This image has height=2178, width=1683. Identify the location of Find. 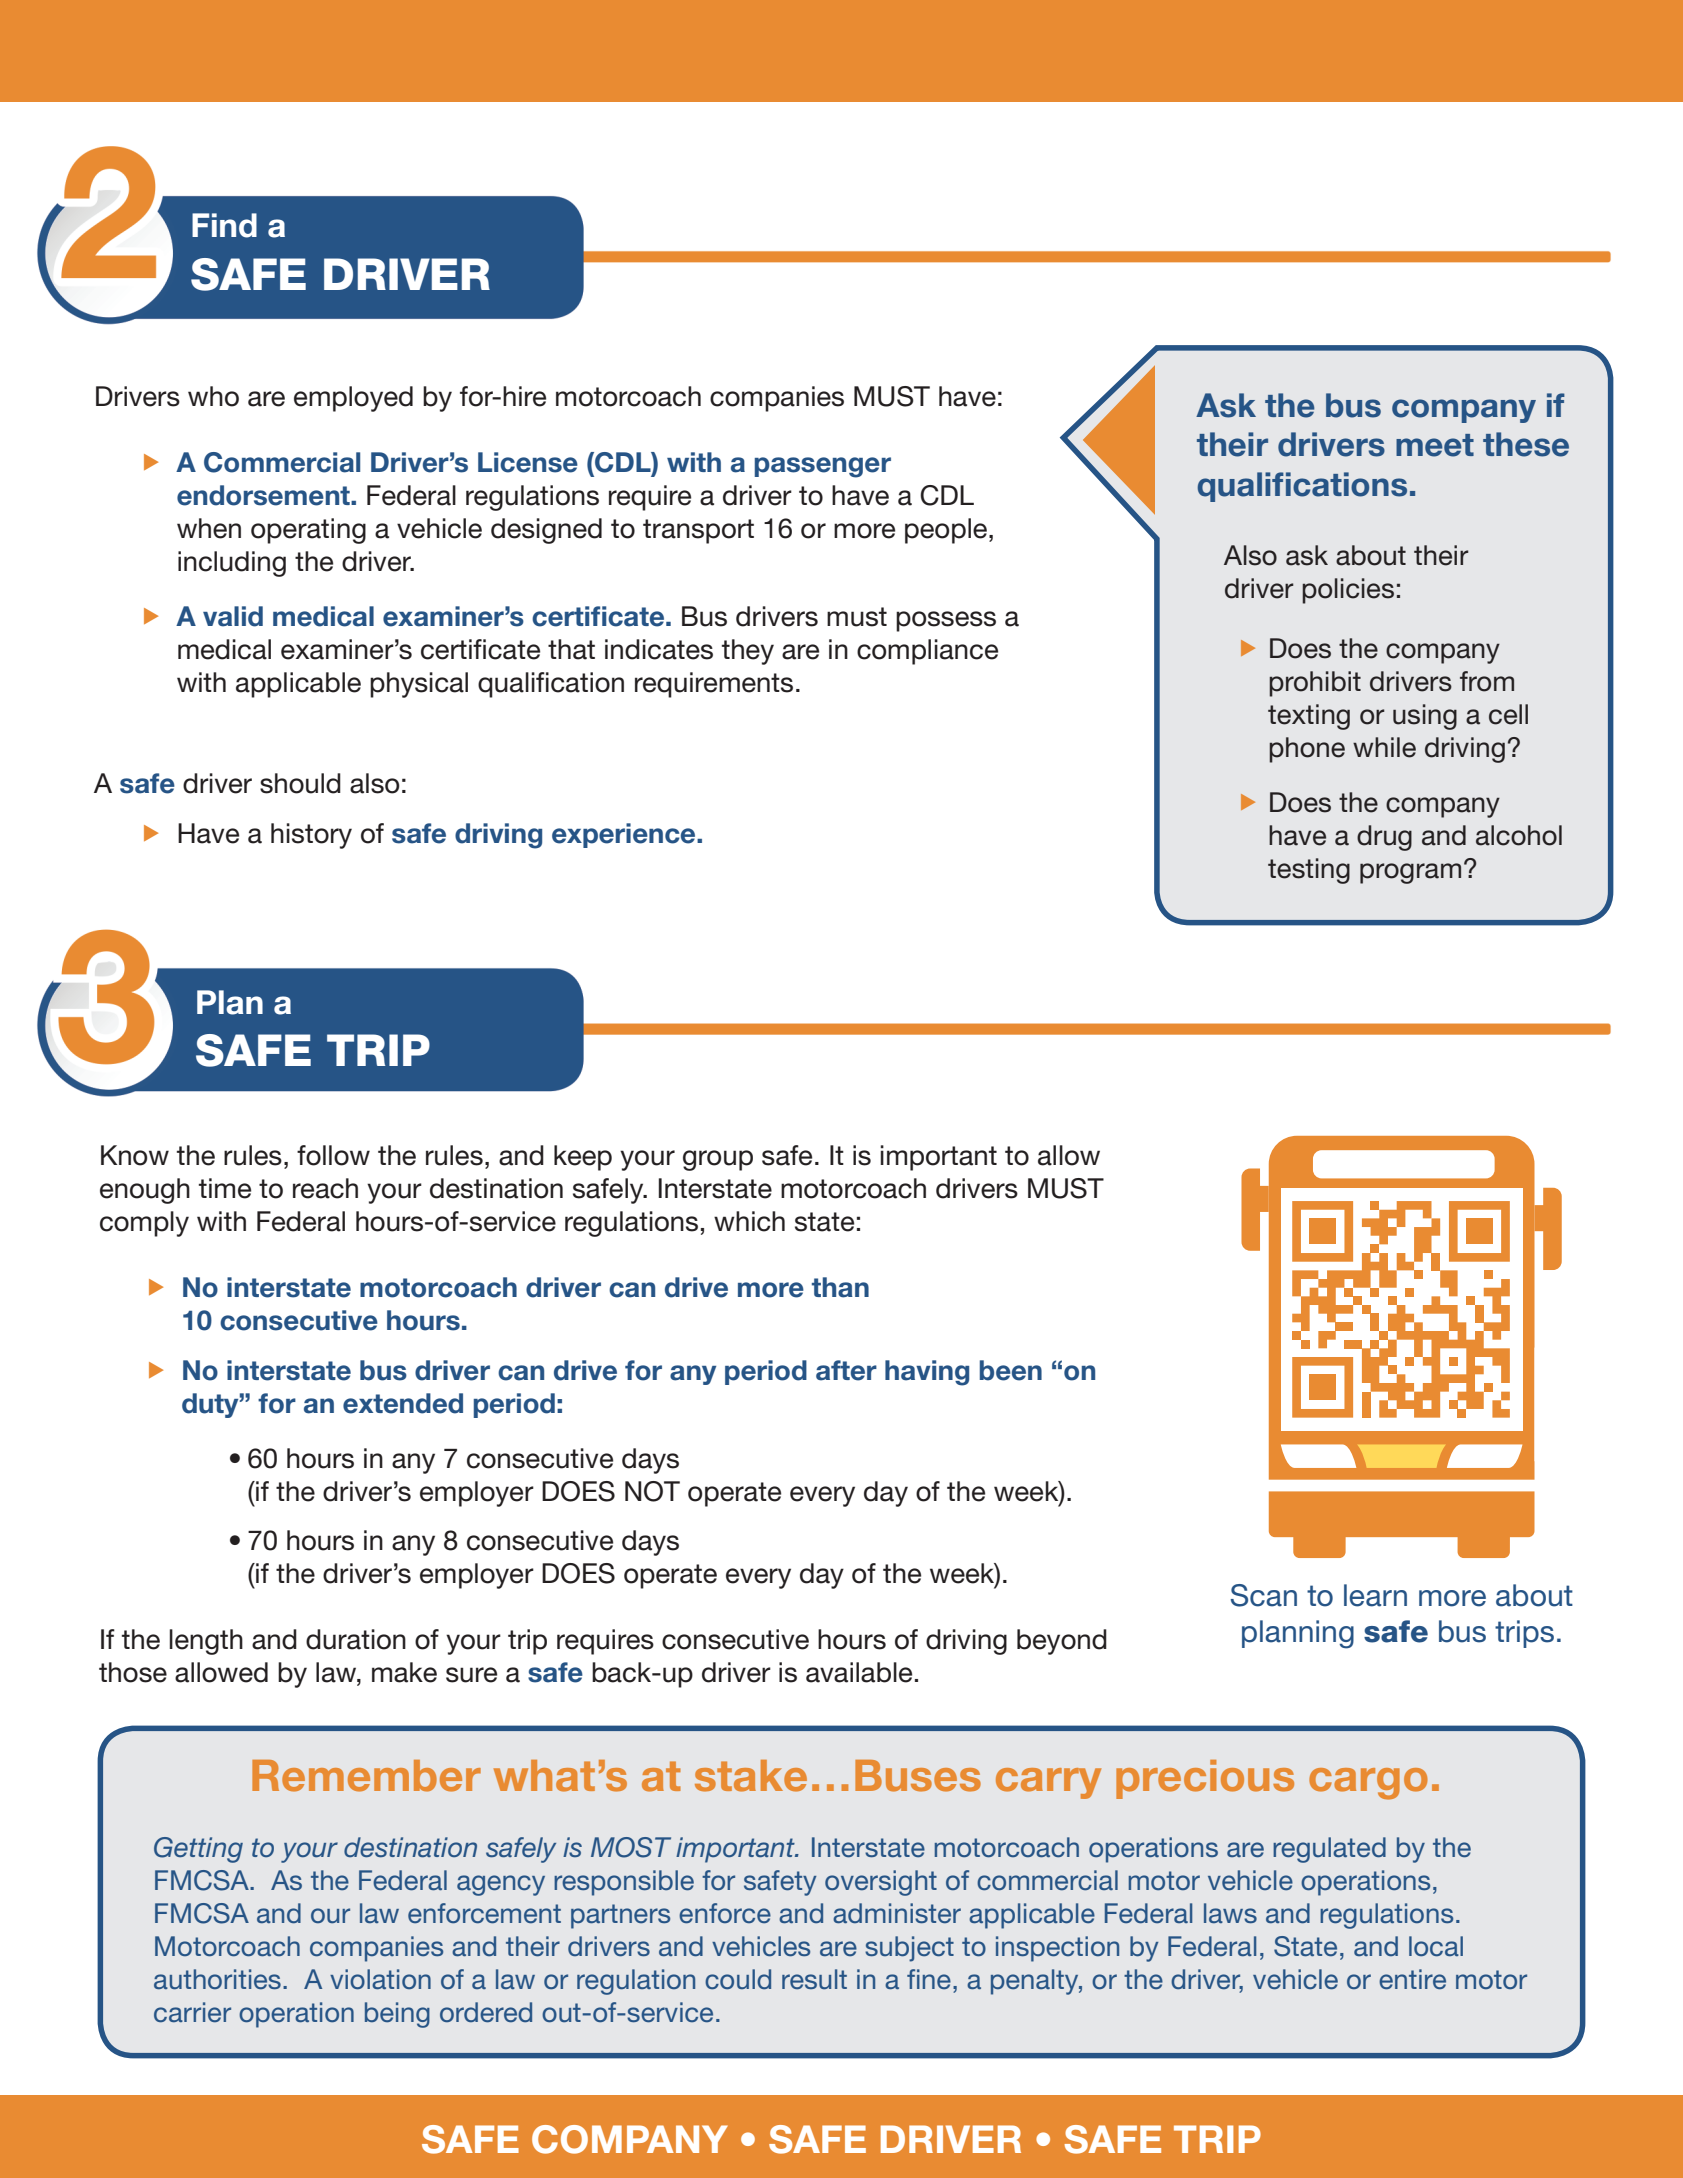
(224, 225).
